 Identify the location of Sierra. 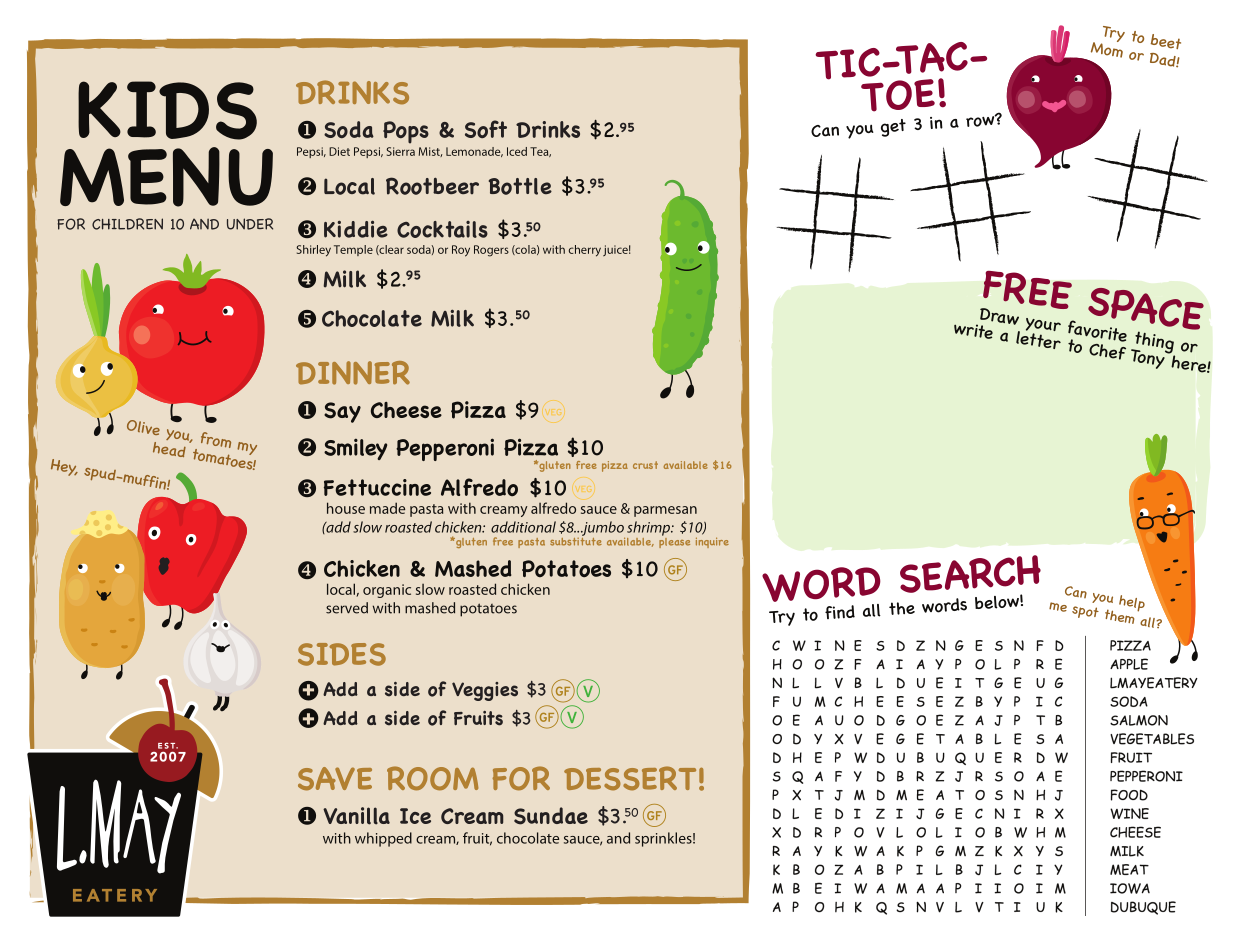
(400, 151).
